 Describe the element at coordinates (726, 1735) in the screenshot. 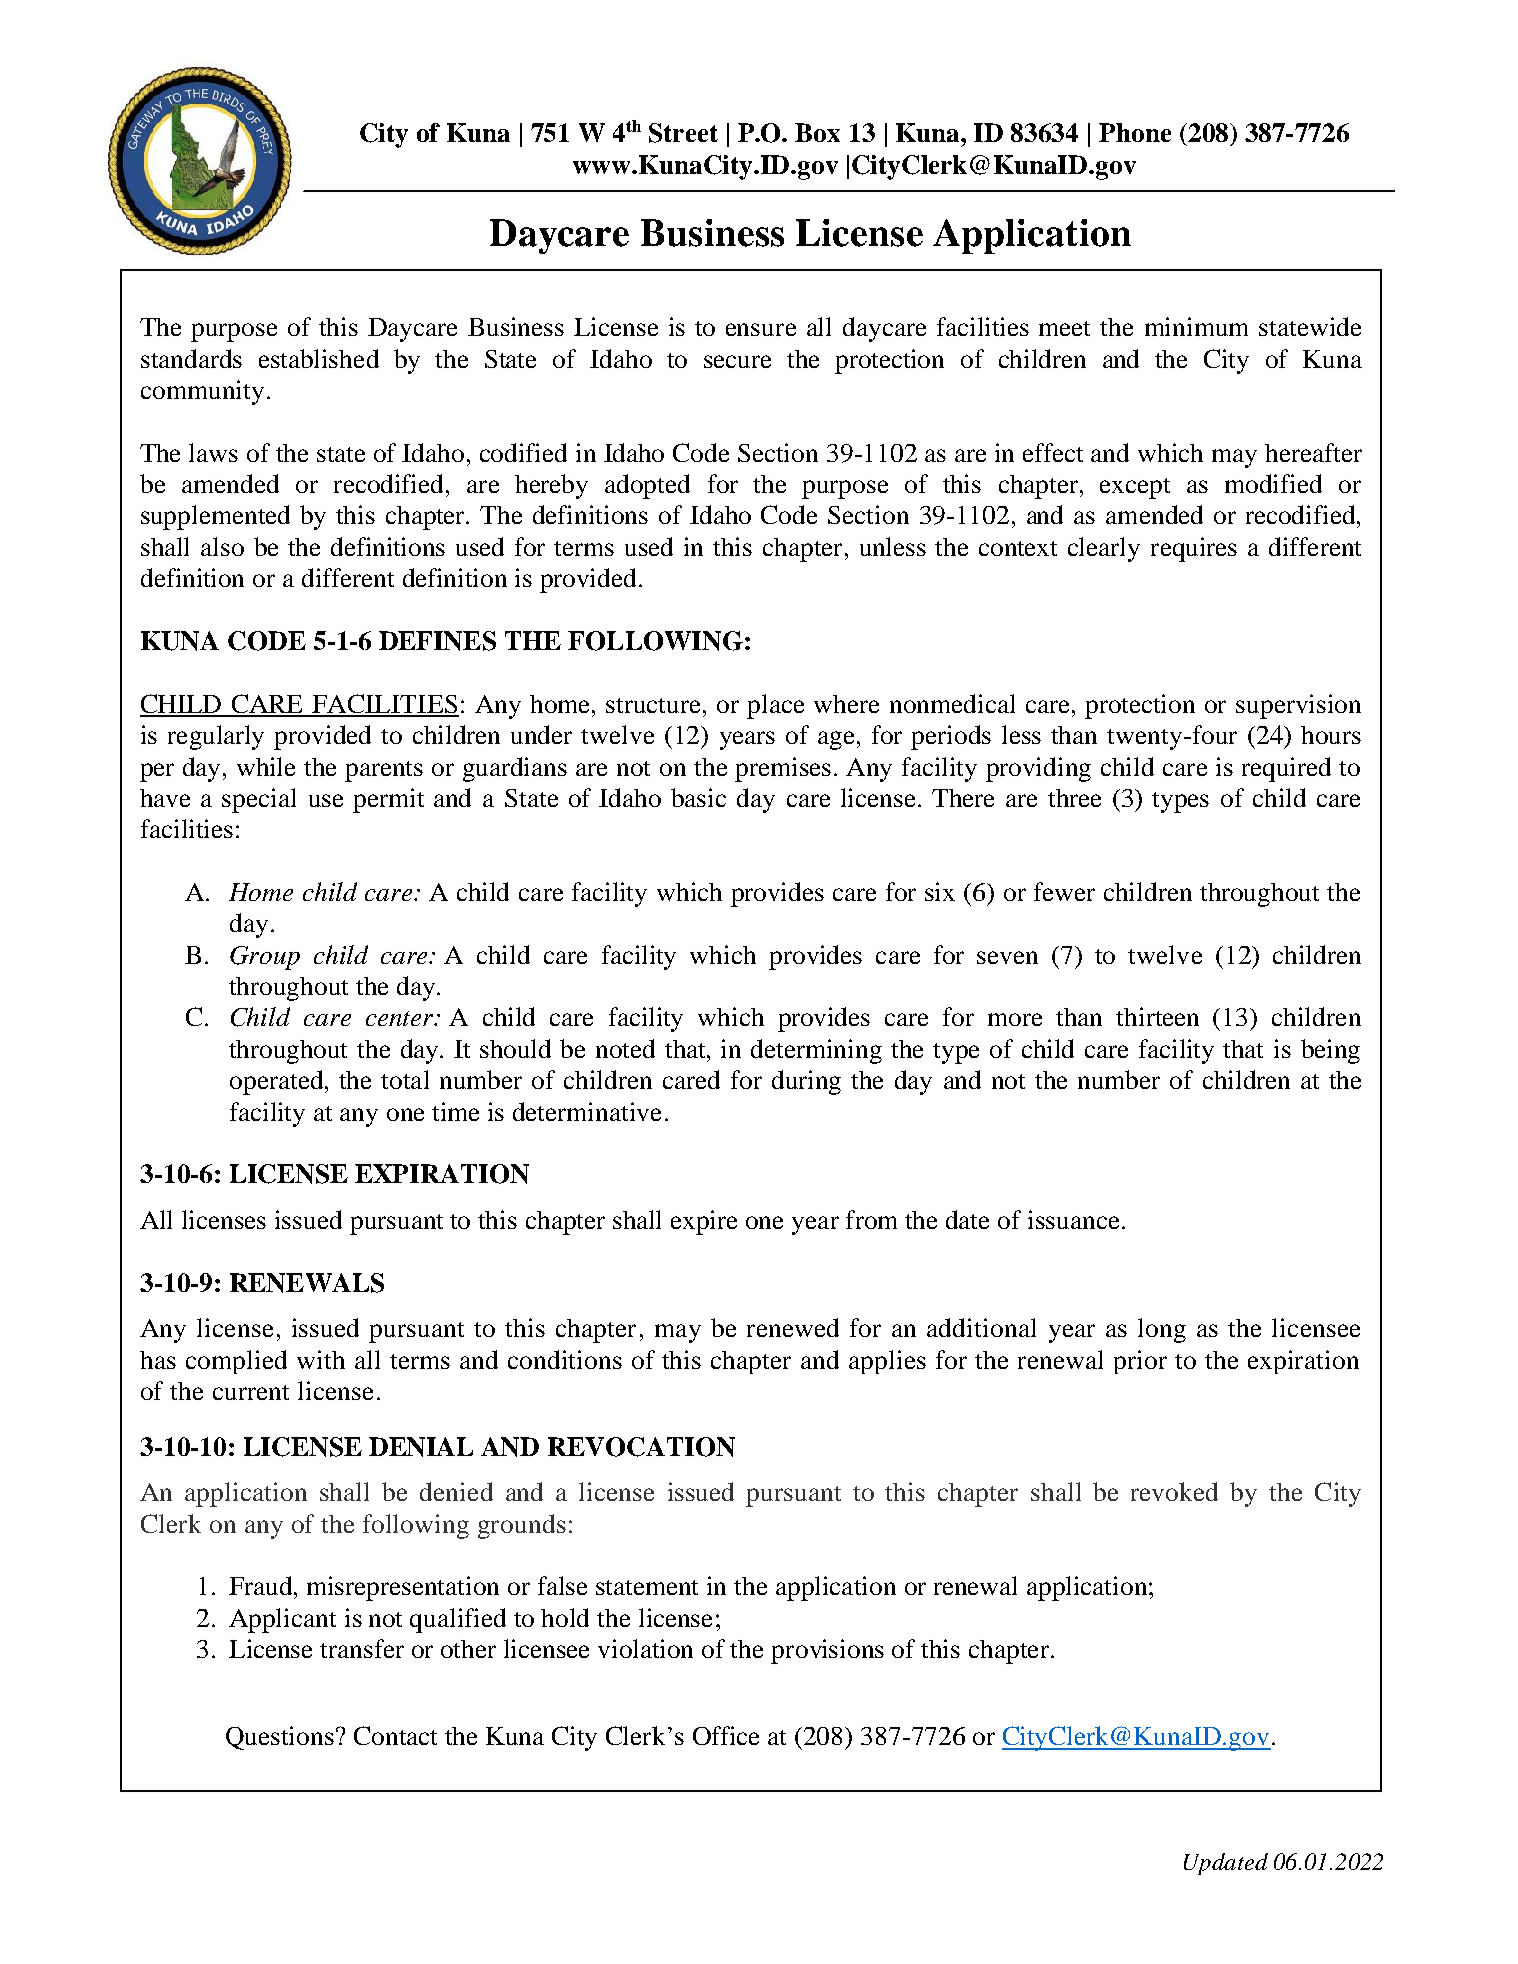

I see `Office` at that location.
